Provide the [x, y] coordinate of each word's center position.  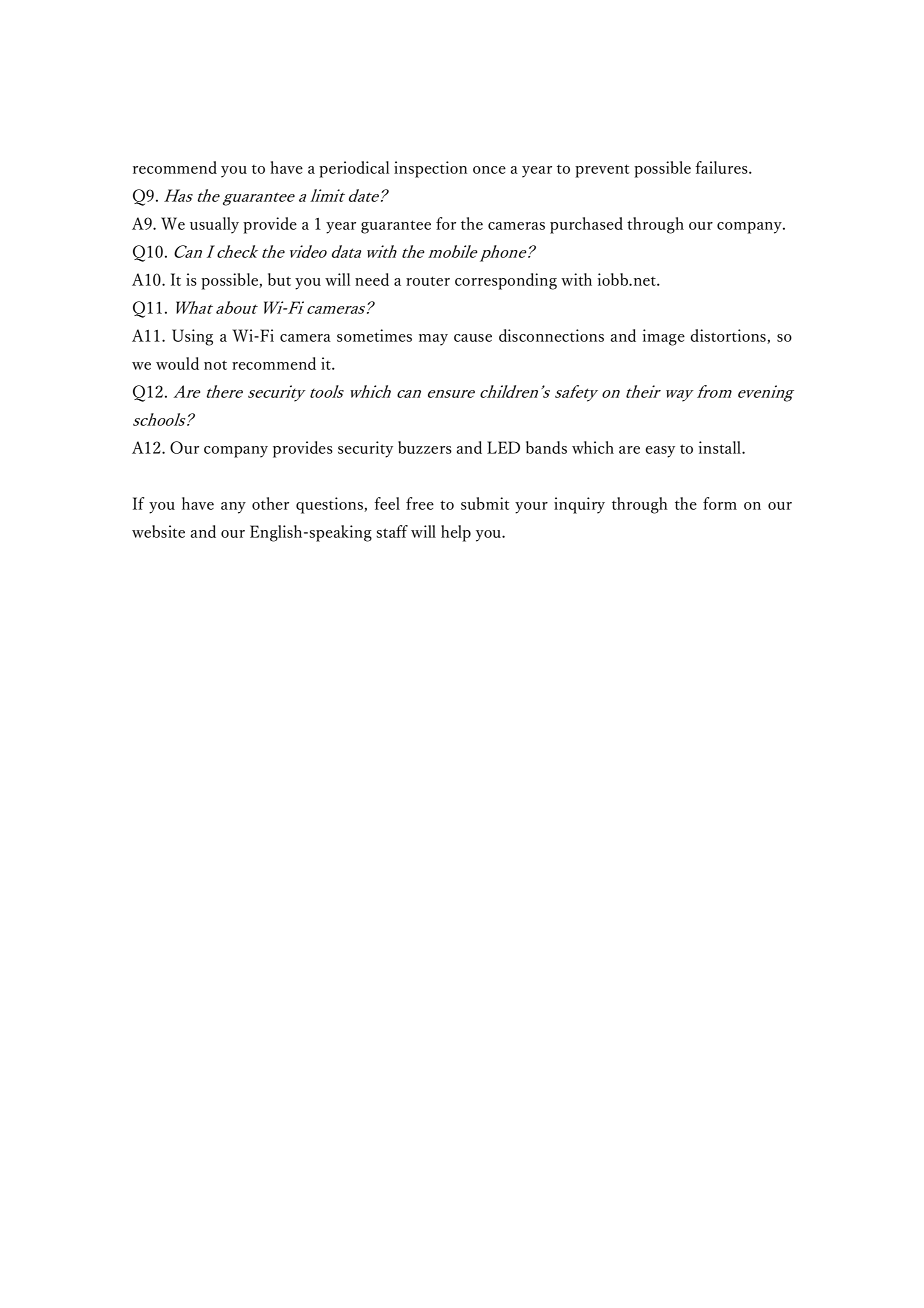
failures [722, 167]
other [270, 503]
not [215, 365]
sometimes [374, 335]
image [664, 337]
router [428, 281]
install [721, 447]
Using [192, 337]
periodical [354, 169]
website [158, 531]
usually [214, 225]
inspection [430, 169]
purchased [586, 225]
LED [503, 447]
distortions [729, 336]
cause [473, 338]
